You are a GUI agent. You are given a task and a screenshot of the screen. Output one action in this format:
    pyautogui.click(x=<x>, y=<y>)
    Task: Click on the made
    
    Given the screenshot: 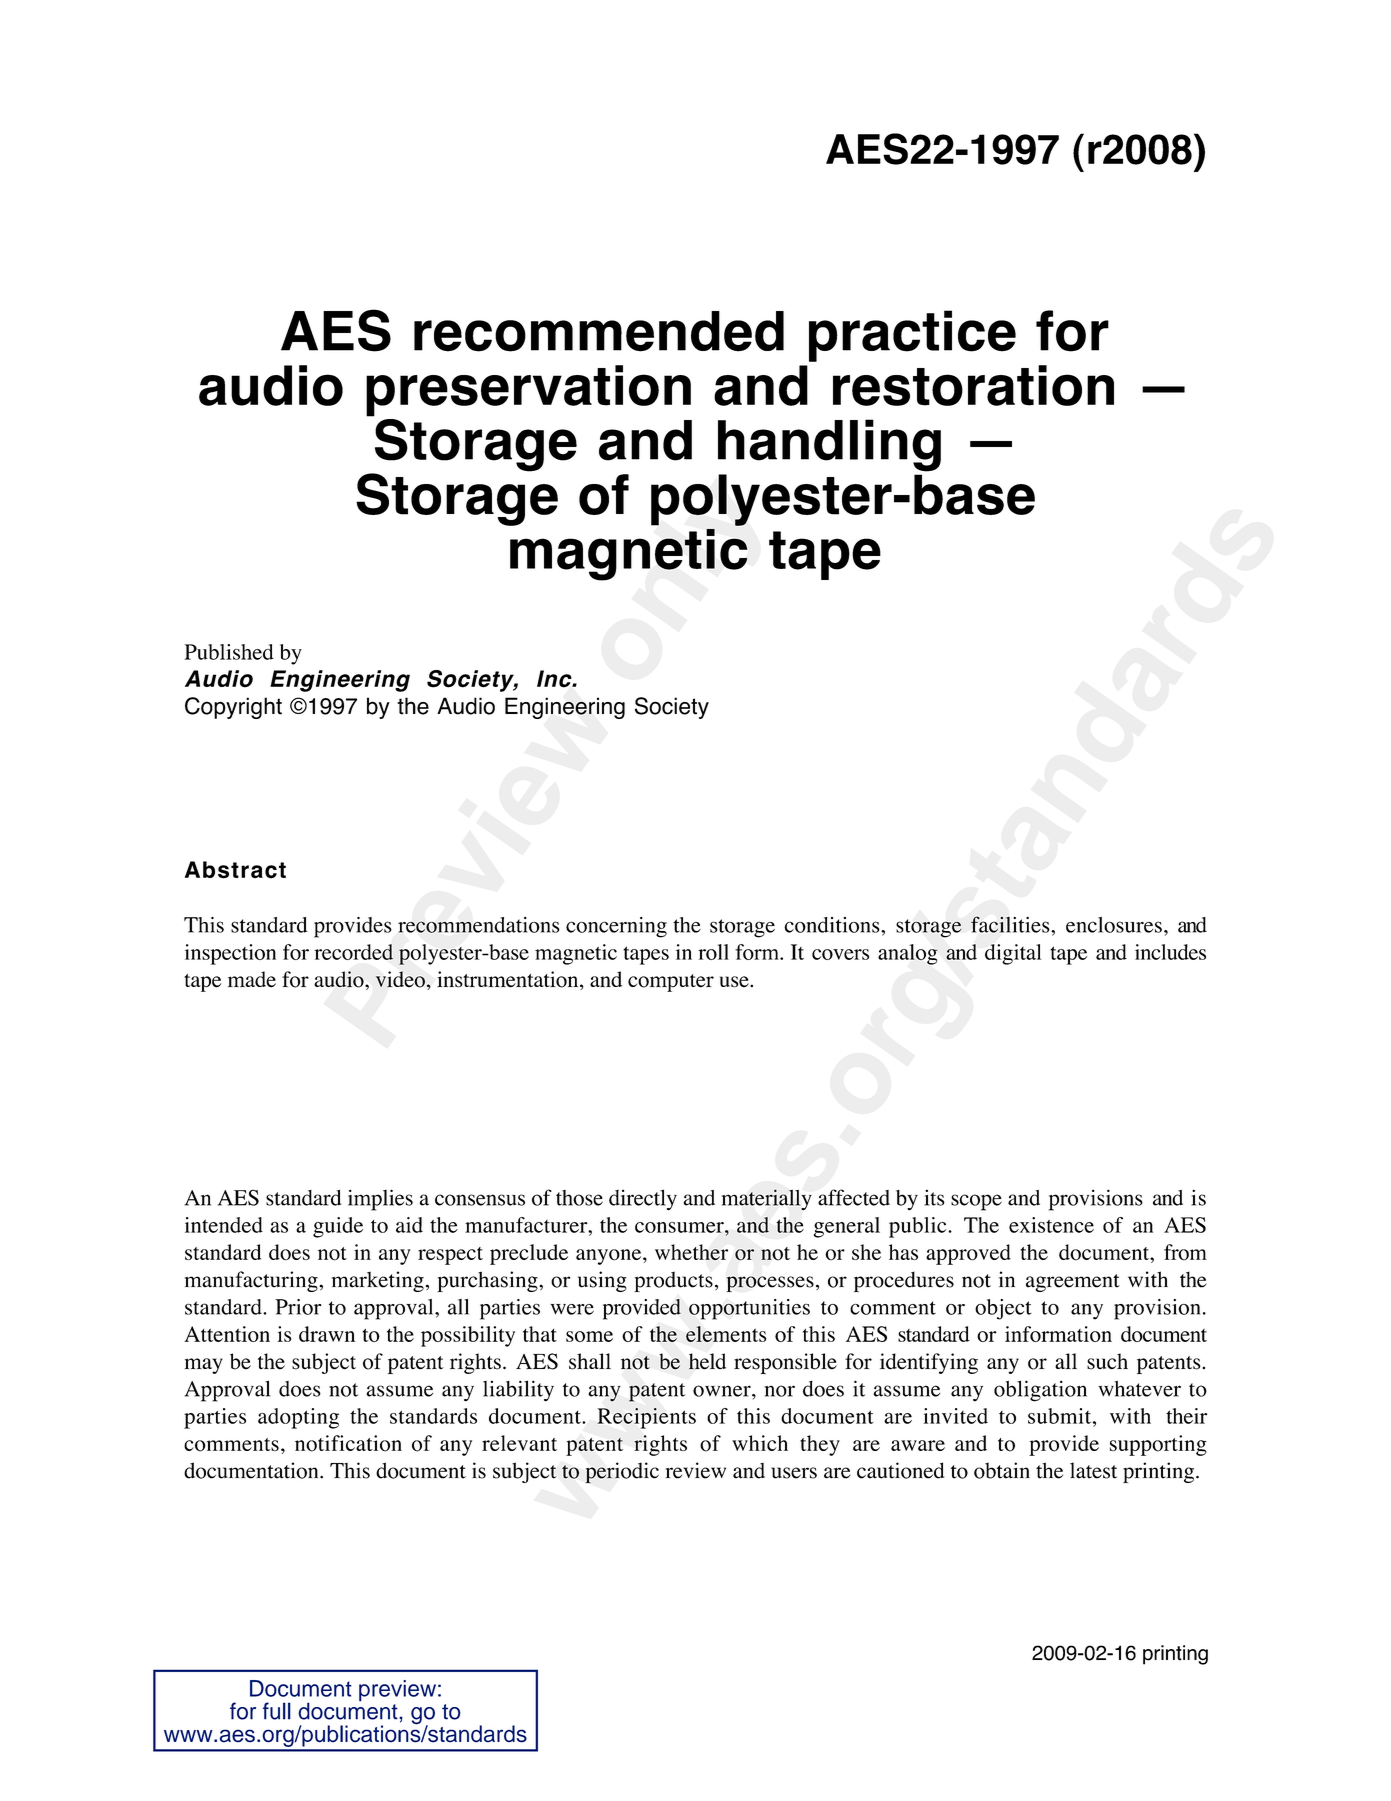 What is the action you would take?
    pyautogui.click(x=252, y=979)
